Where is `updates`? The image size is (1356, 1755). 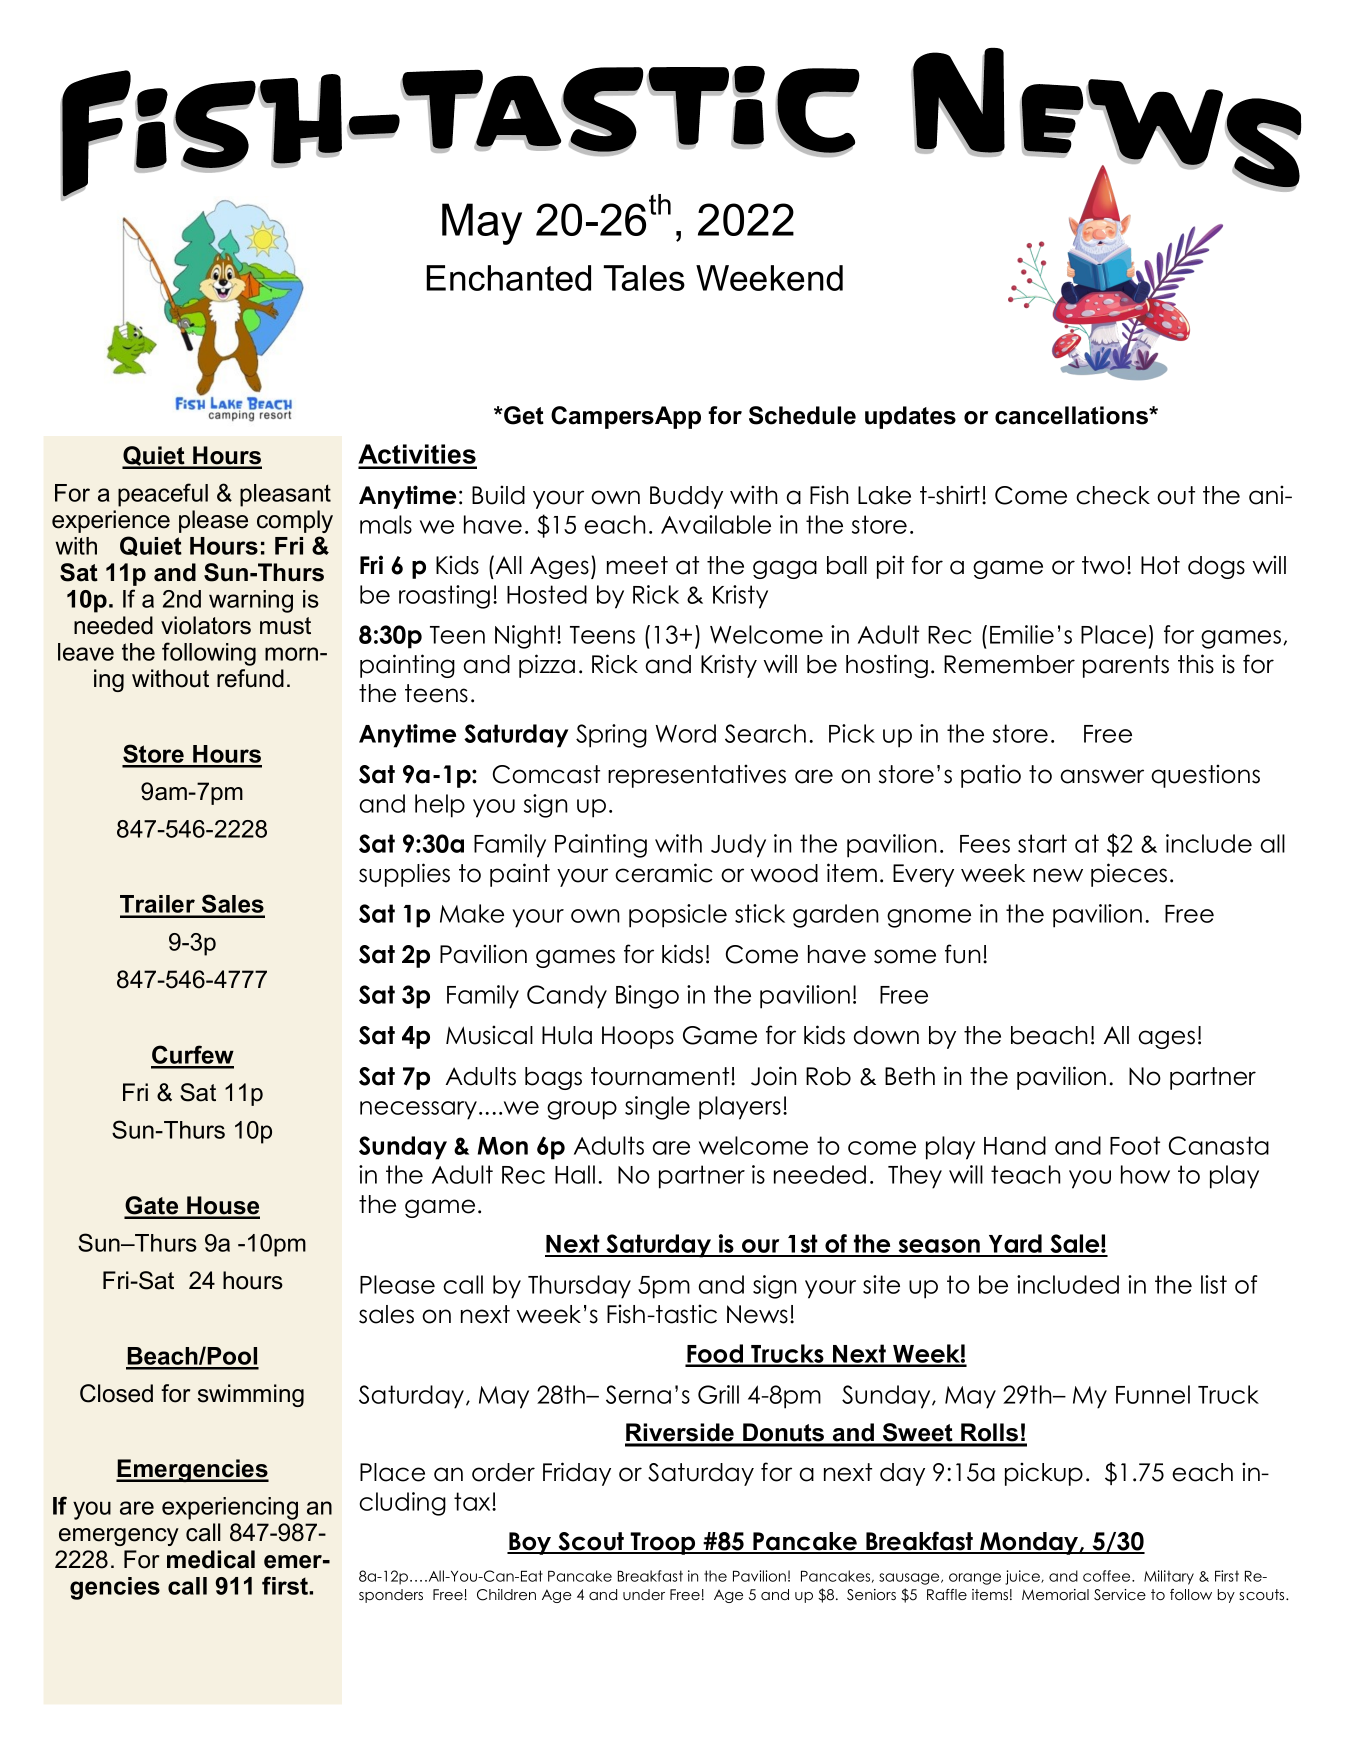
updates is located at coordinates (910, 417).
